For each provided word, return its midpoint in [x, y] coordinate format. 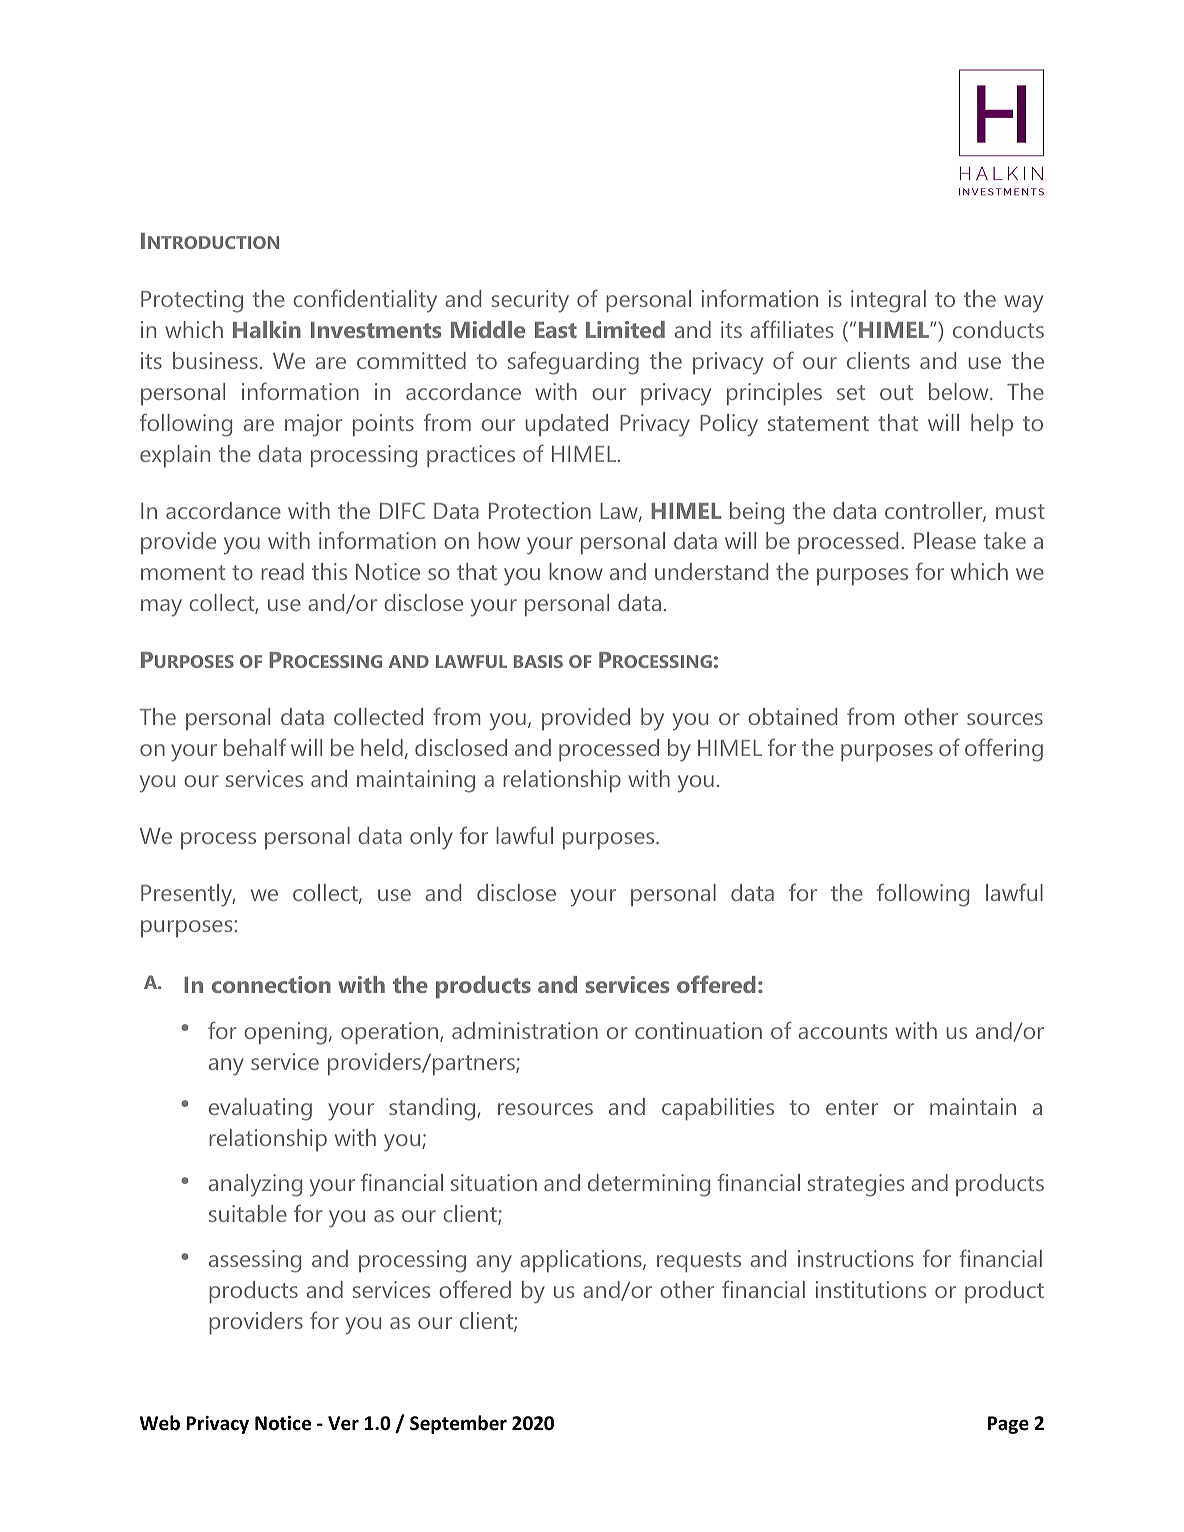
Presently [188, 895]
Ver [343, 1423]
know [576, 571]
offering [1004, 750]
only [431, 838]
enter [852, 1107]
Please [945, 540]
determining [649, 1185]
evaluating [260, 1109]
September [458, 1424]
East [556, 330]
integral [888, 301]
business [215, 360]
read [282, 571]
